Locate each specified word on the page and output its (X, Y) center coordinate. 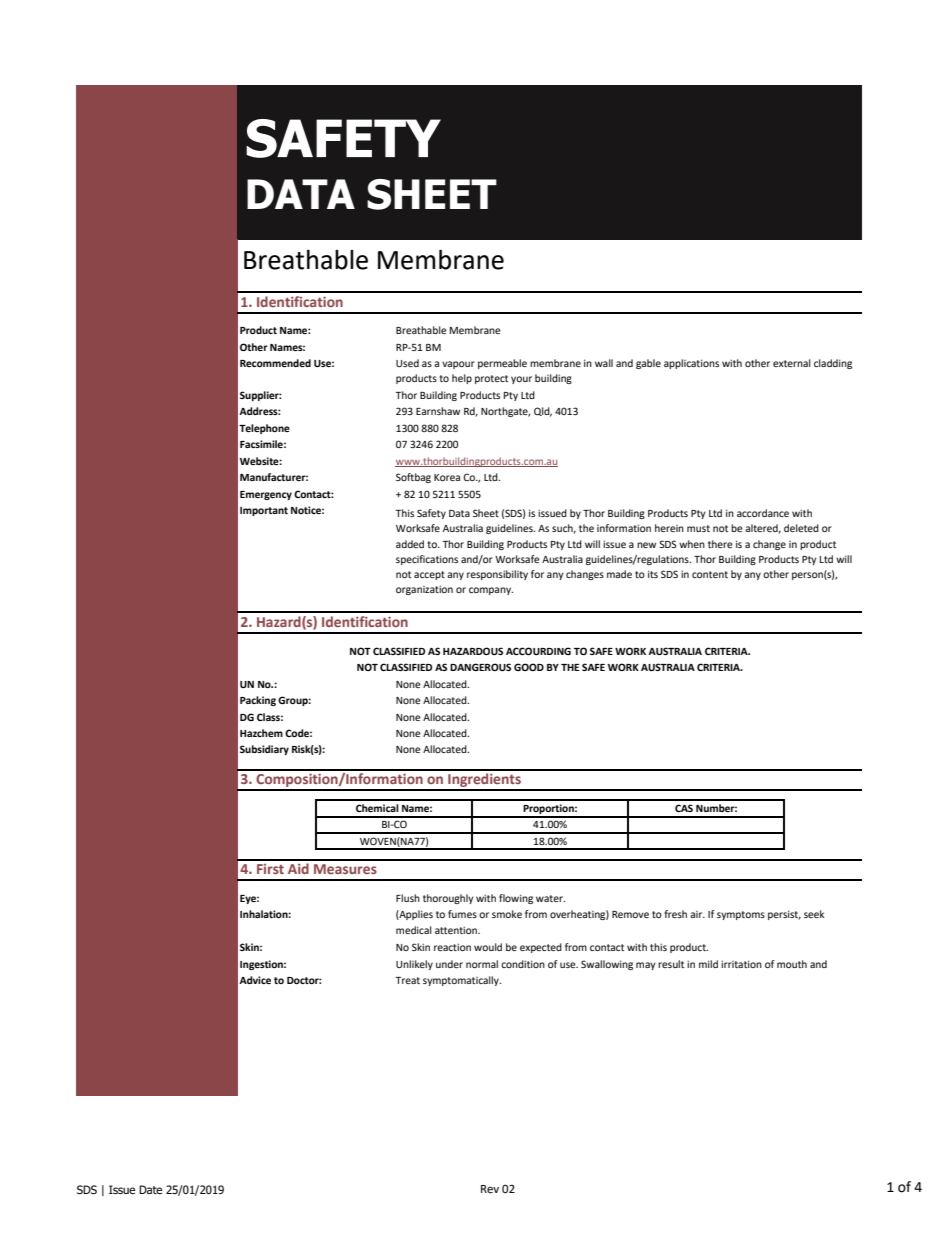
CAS (684, 808)
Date (150, 1189)
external (792, 363)
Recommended (275, 363)
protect (491, 379)
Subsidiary (264, 750)
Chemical (377, 808)
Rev (490, 1189)
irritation (741, 964)
